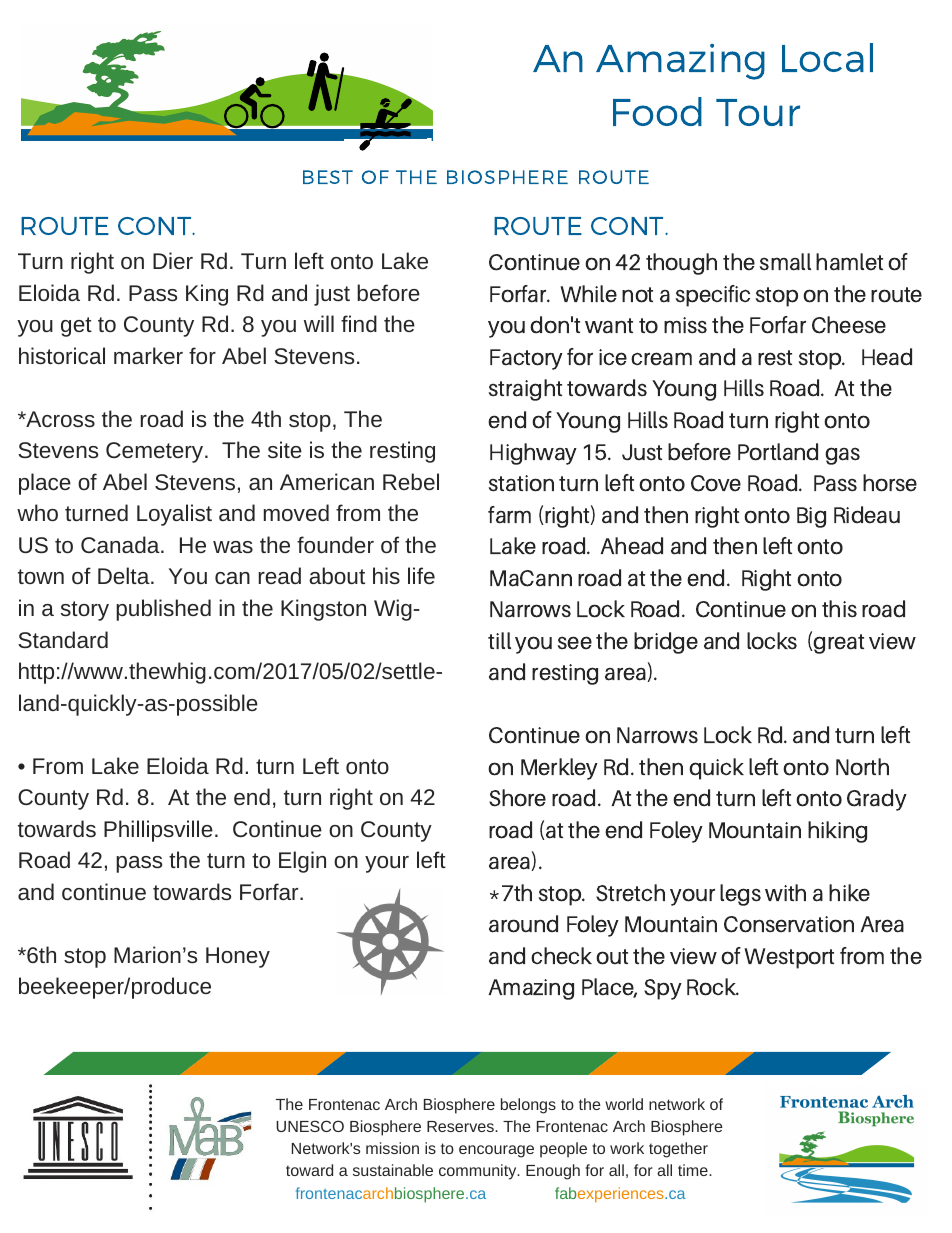 This screenshot has width=952, height=1233. What do you see at coordinates (328, 177) in the screenshot?
I see `BEST` at bounding box center [328, 177].
